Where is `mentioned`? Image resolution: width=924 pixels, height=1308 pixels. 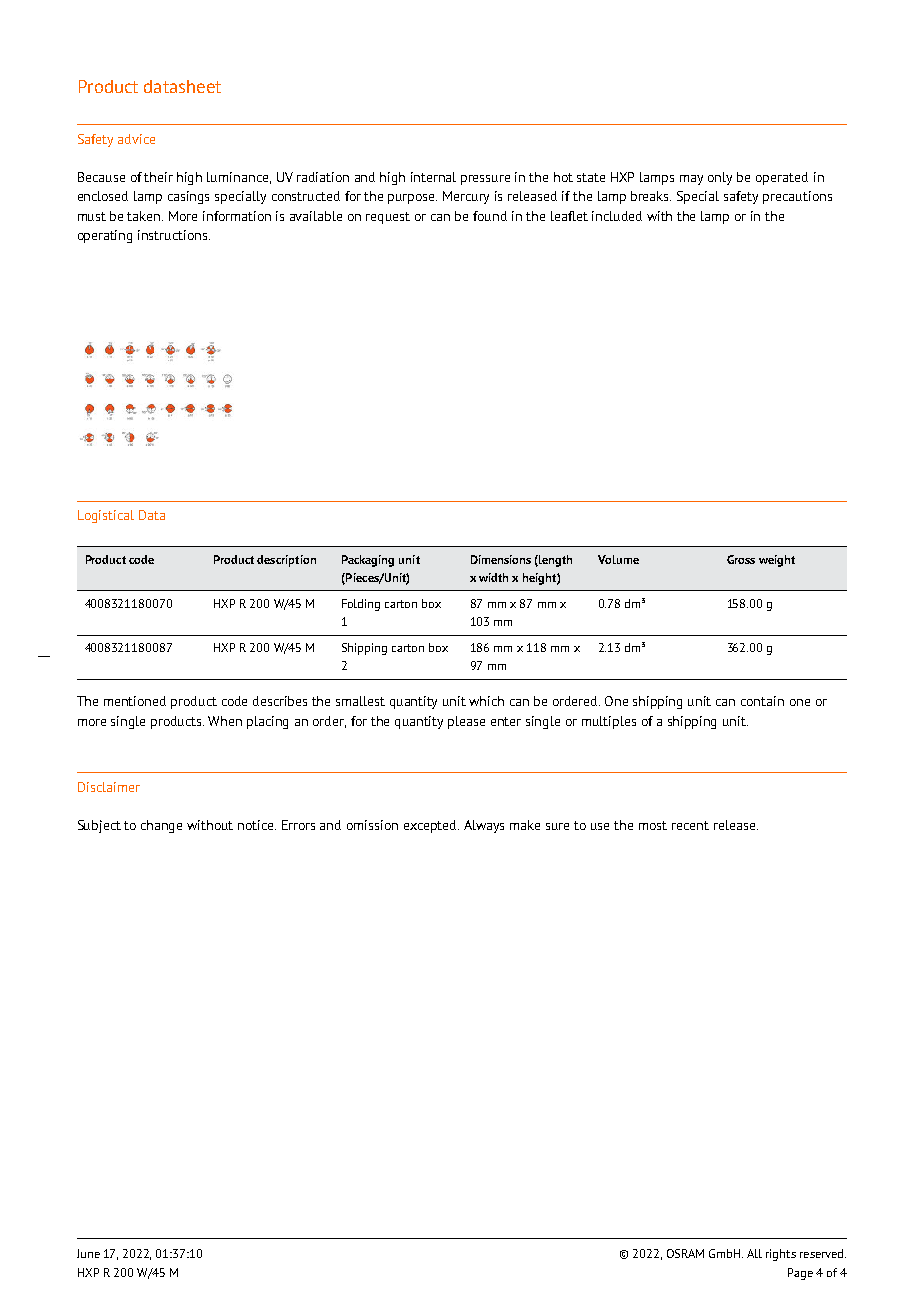 mentioned is located at coordinates (135, 701).
